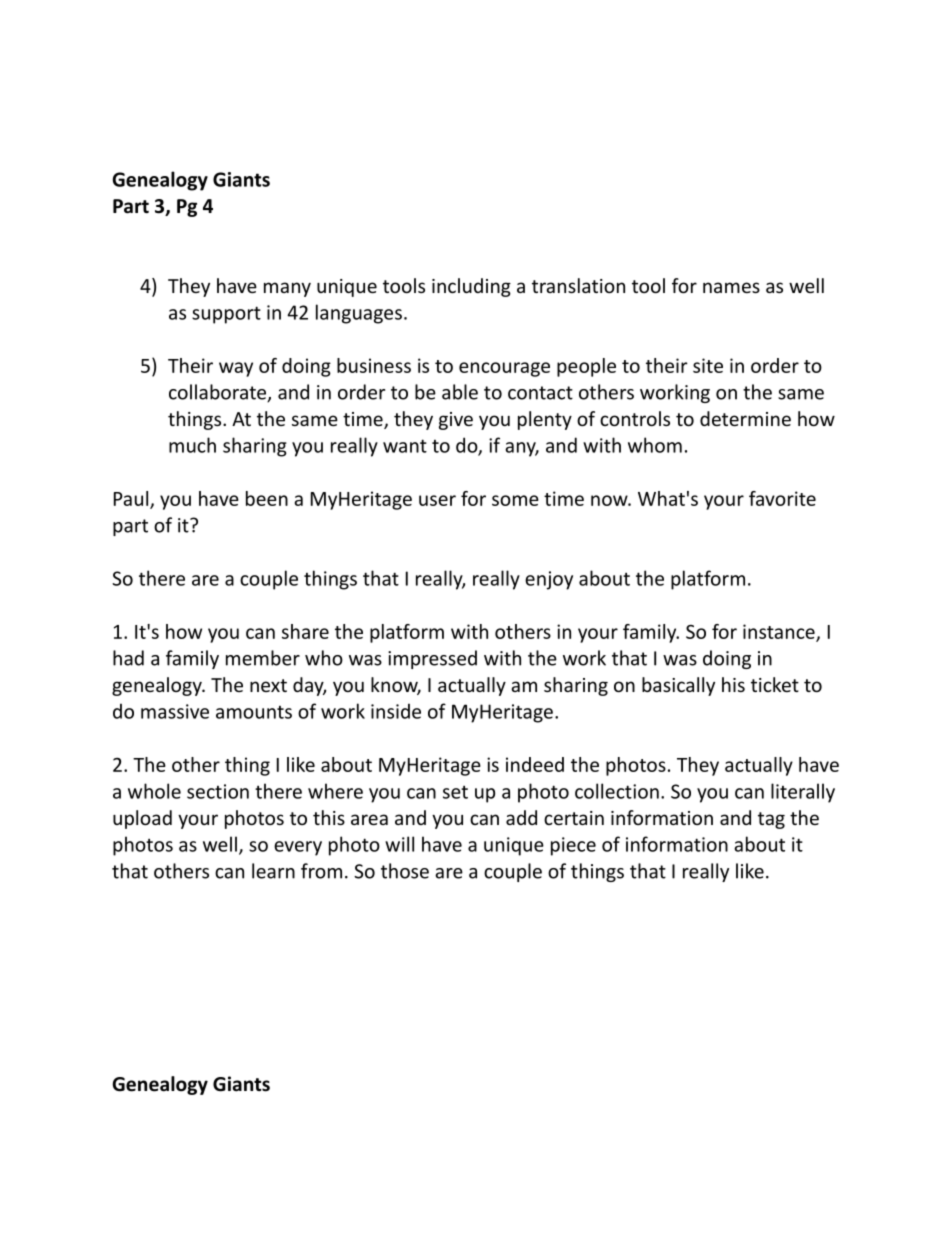 This page has width=952, height=1233. I want to click on learn, so click(273, 871).
